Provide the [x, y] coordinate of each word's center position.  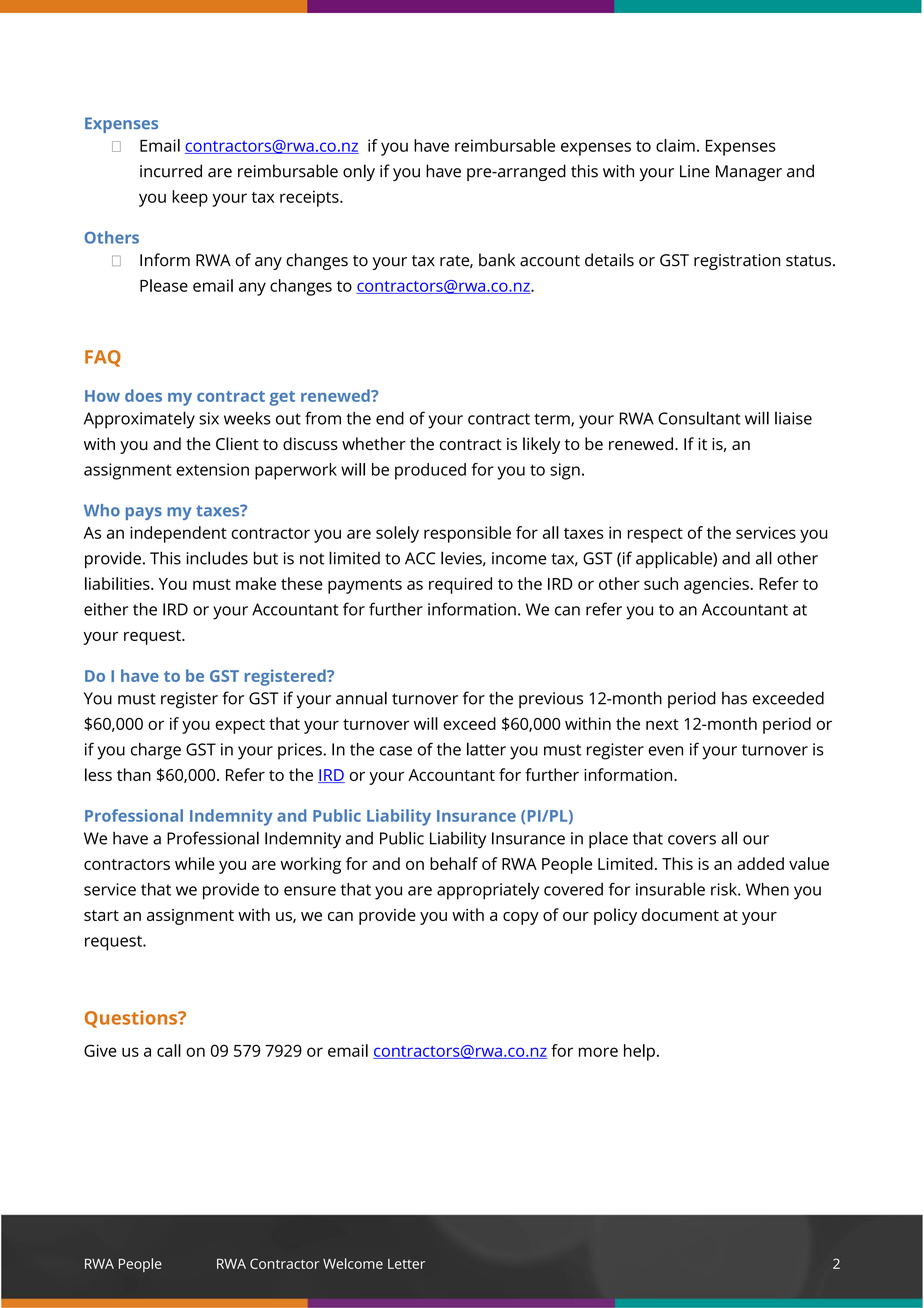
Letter [406, 1264]
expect [240, 726]
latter [486, 749]
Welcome [353, 1263]
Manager [749, 173]
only [359, 172]
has [734, 698]
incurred [171, 171]
